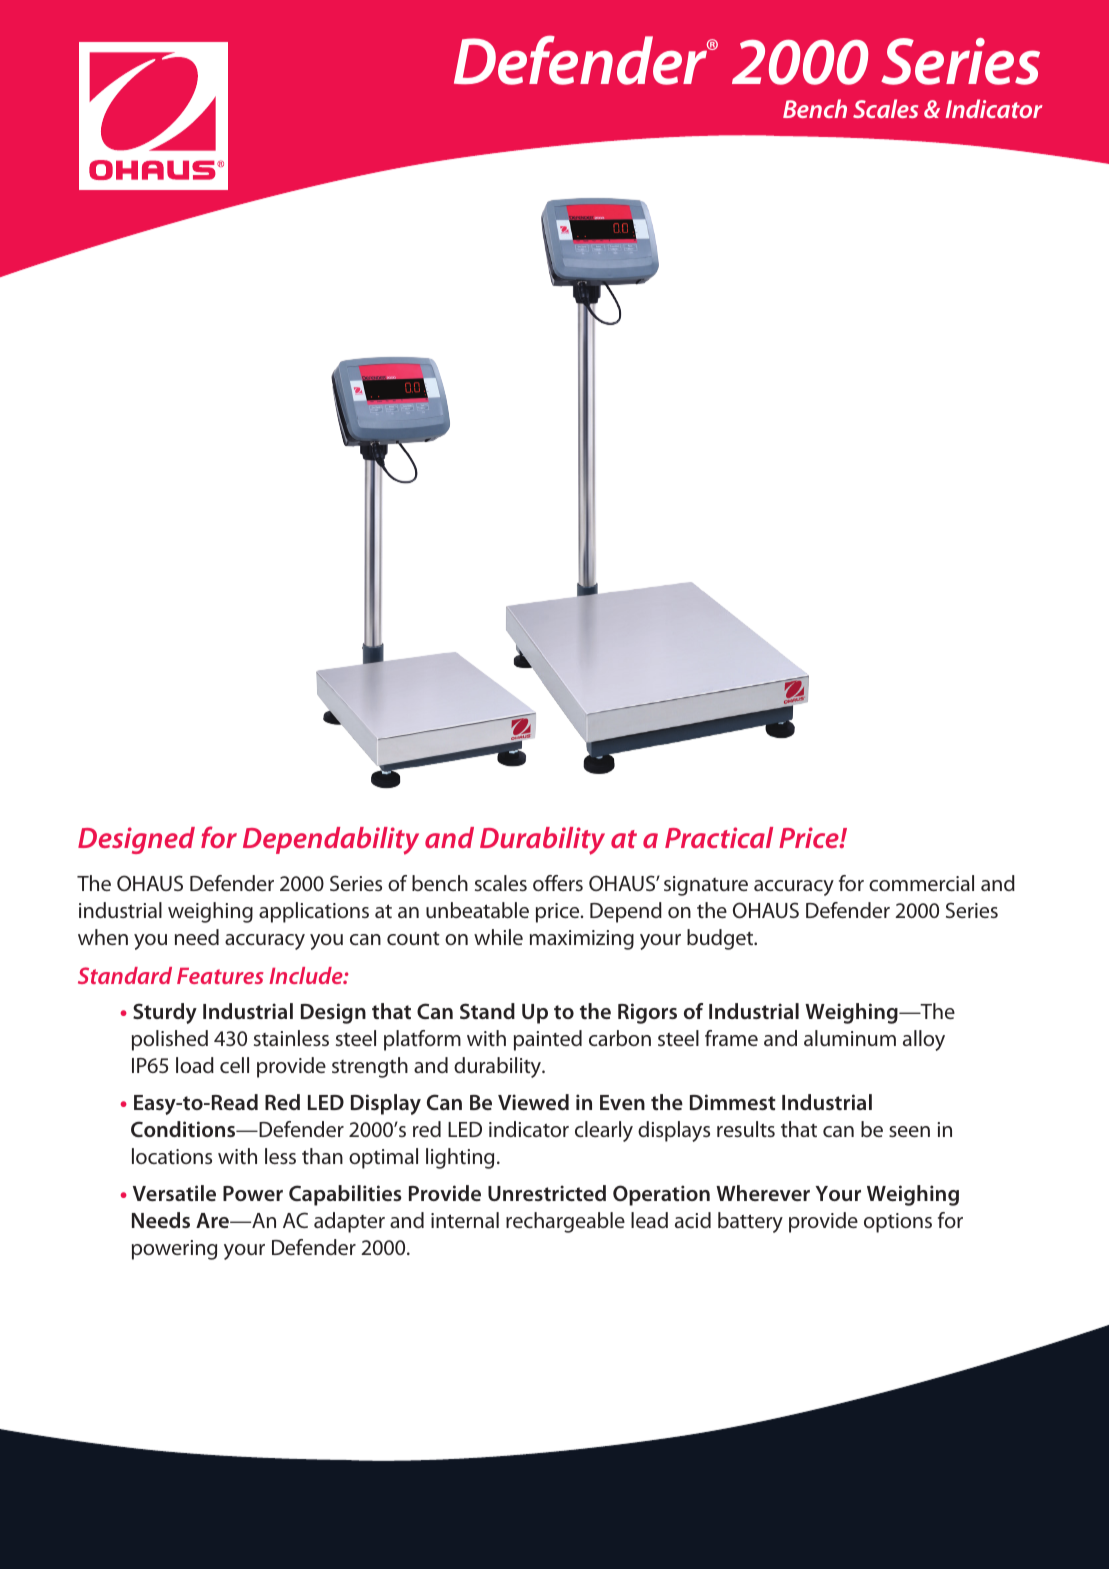 The height and width of the document is (1569, 1109). Describe the element at coordinates (733, 1102) in the document. I see `Dimmest` at that location.
